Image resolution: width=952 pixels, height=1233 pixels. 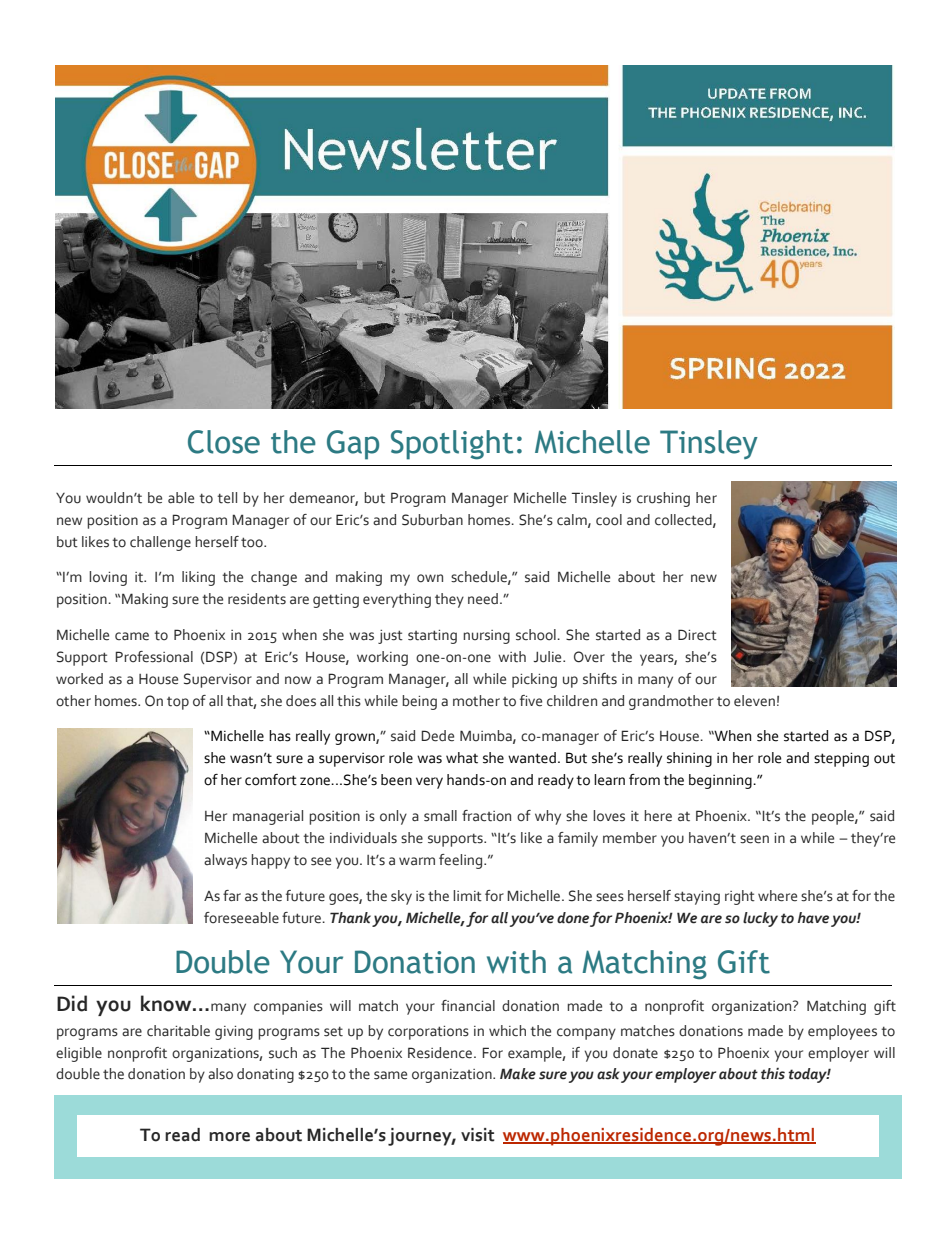 What do you see at coordinates (697, 635) in the screenshot?
I see `Direct` at bounding box center [697, 635].
